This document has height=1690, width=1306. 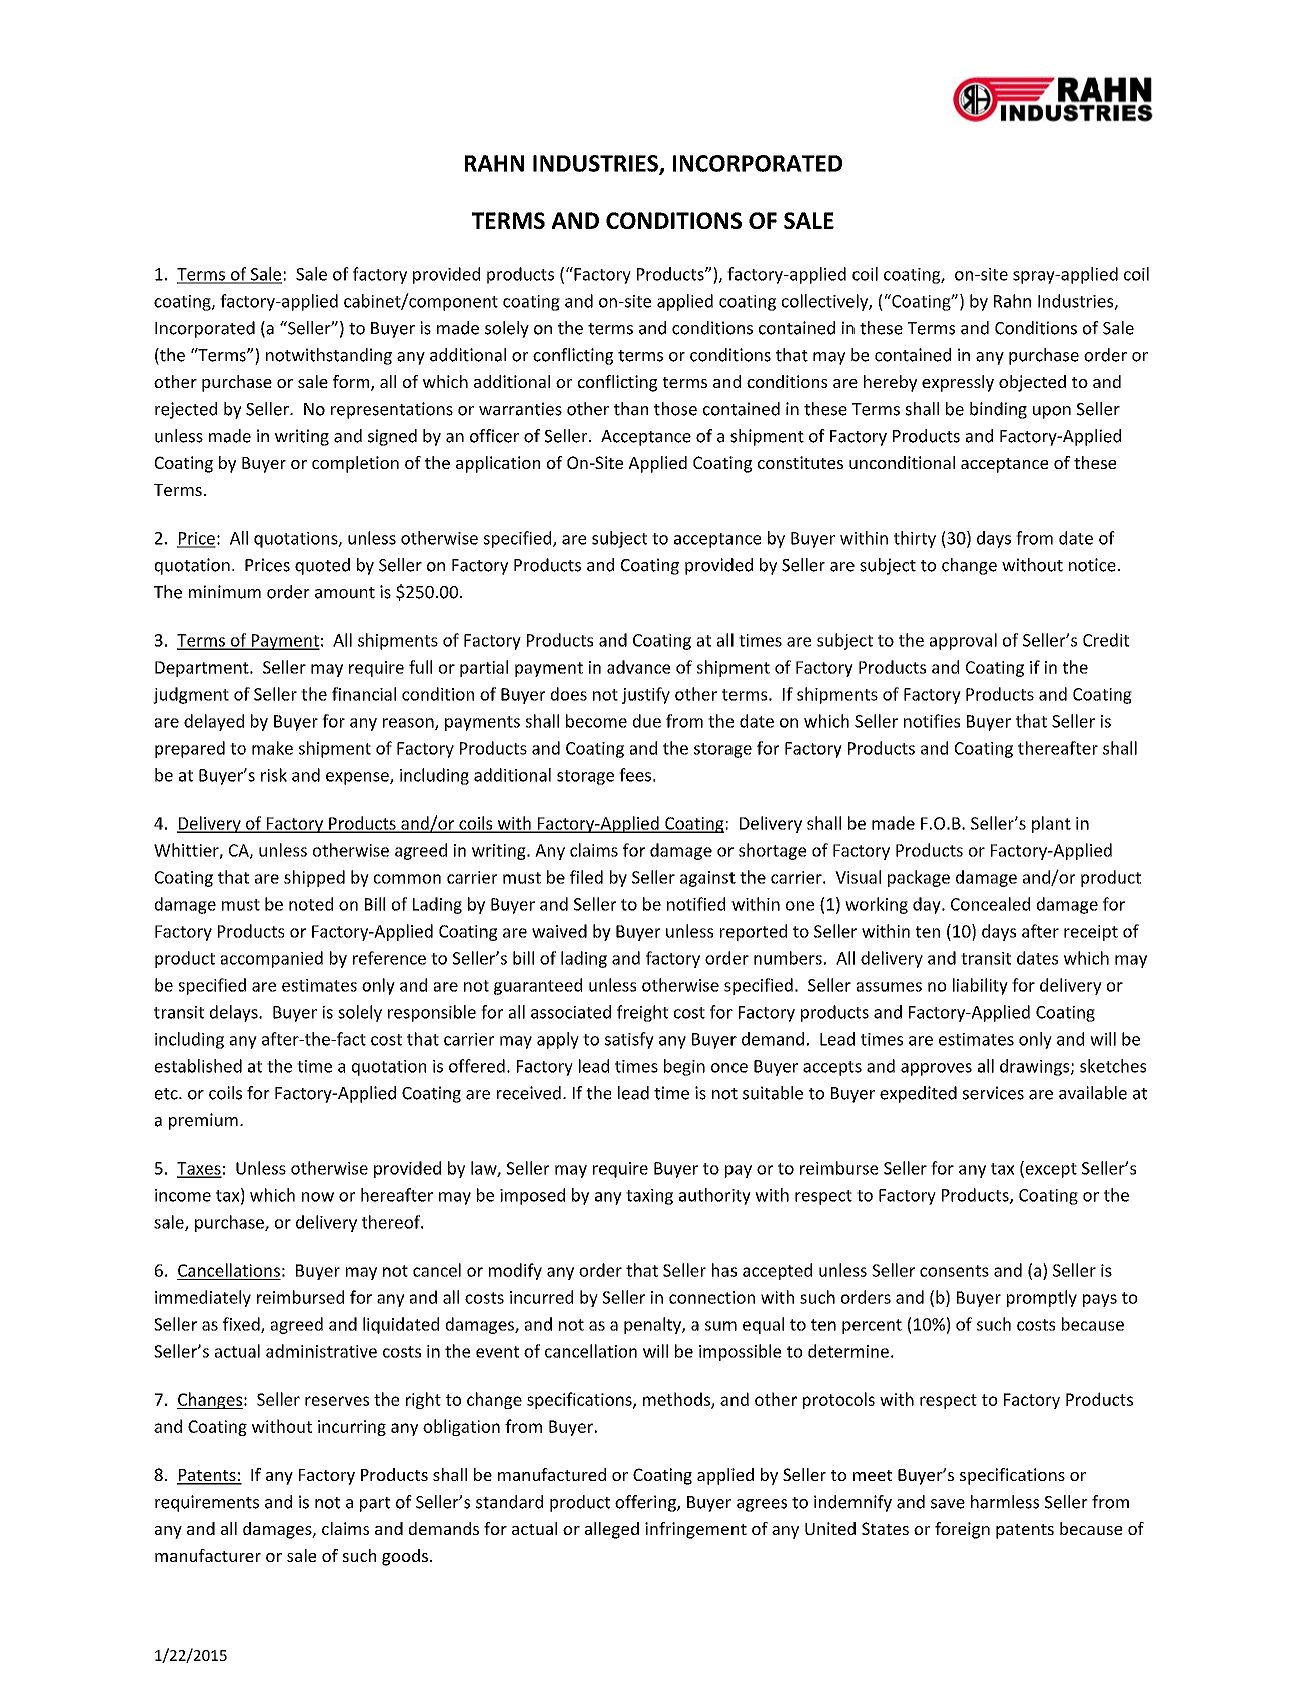 I want to click on thirty, so click(x=915, y=539).
